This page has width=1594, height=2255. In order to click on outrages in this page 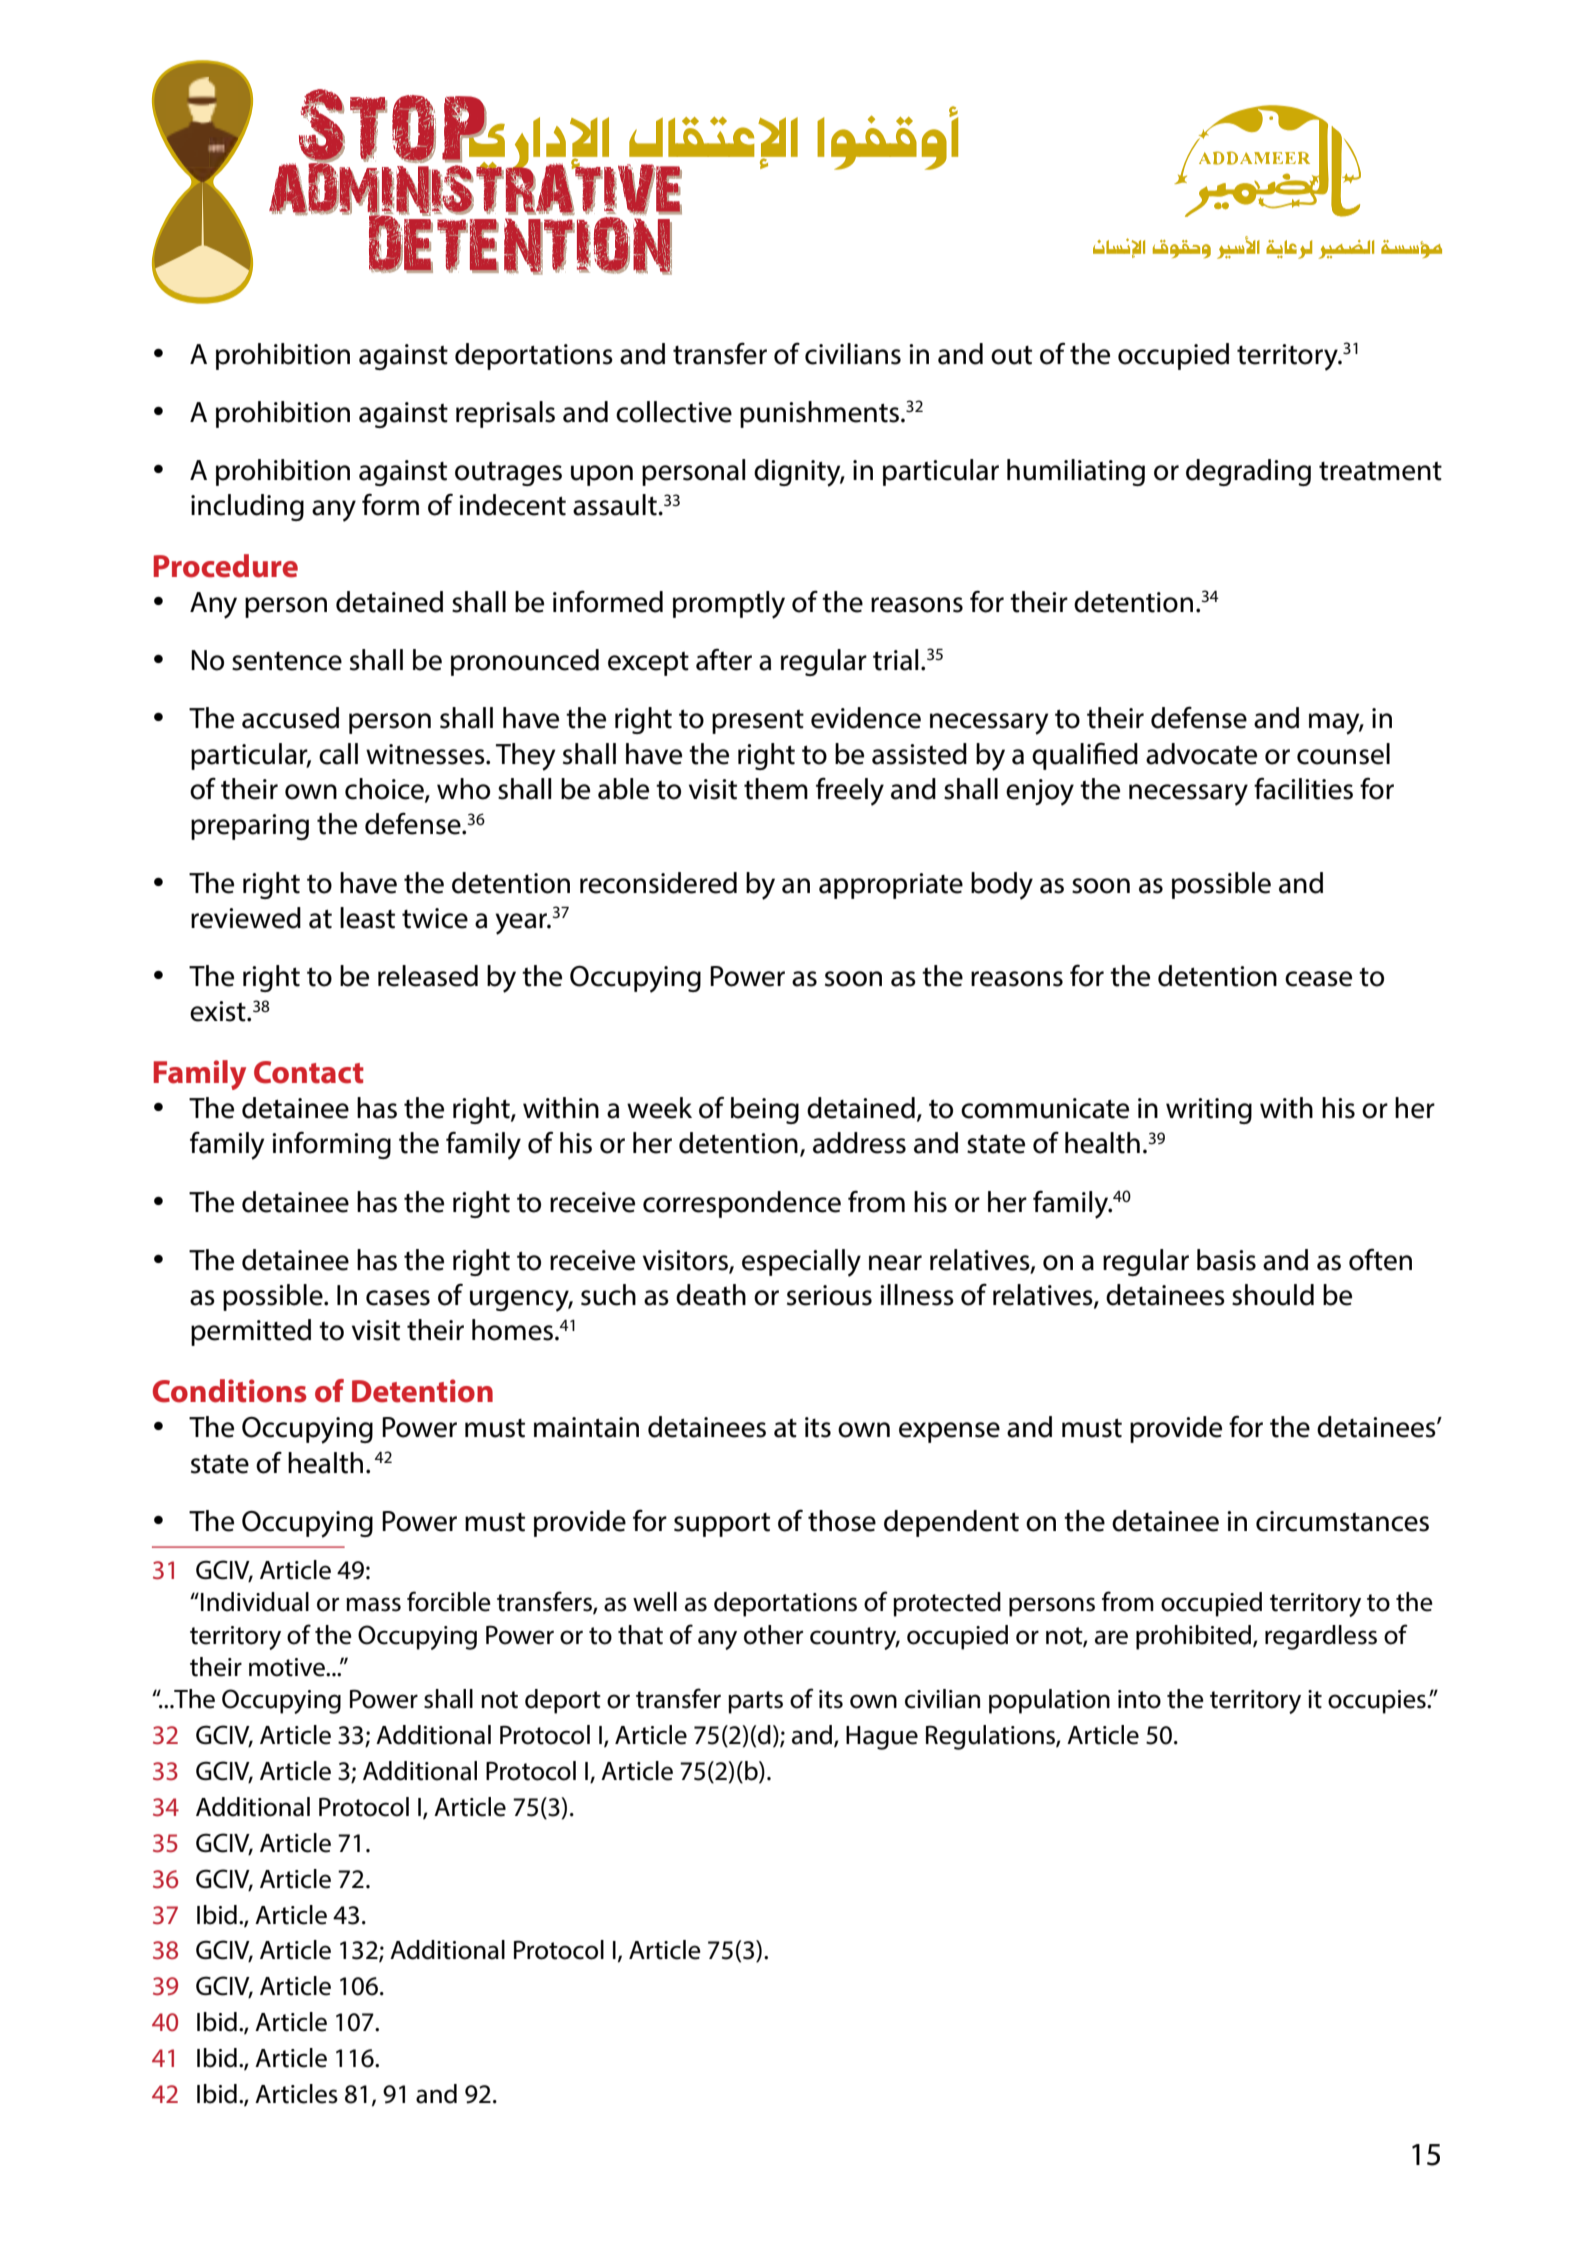, I will do `click(508, 473)`.
